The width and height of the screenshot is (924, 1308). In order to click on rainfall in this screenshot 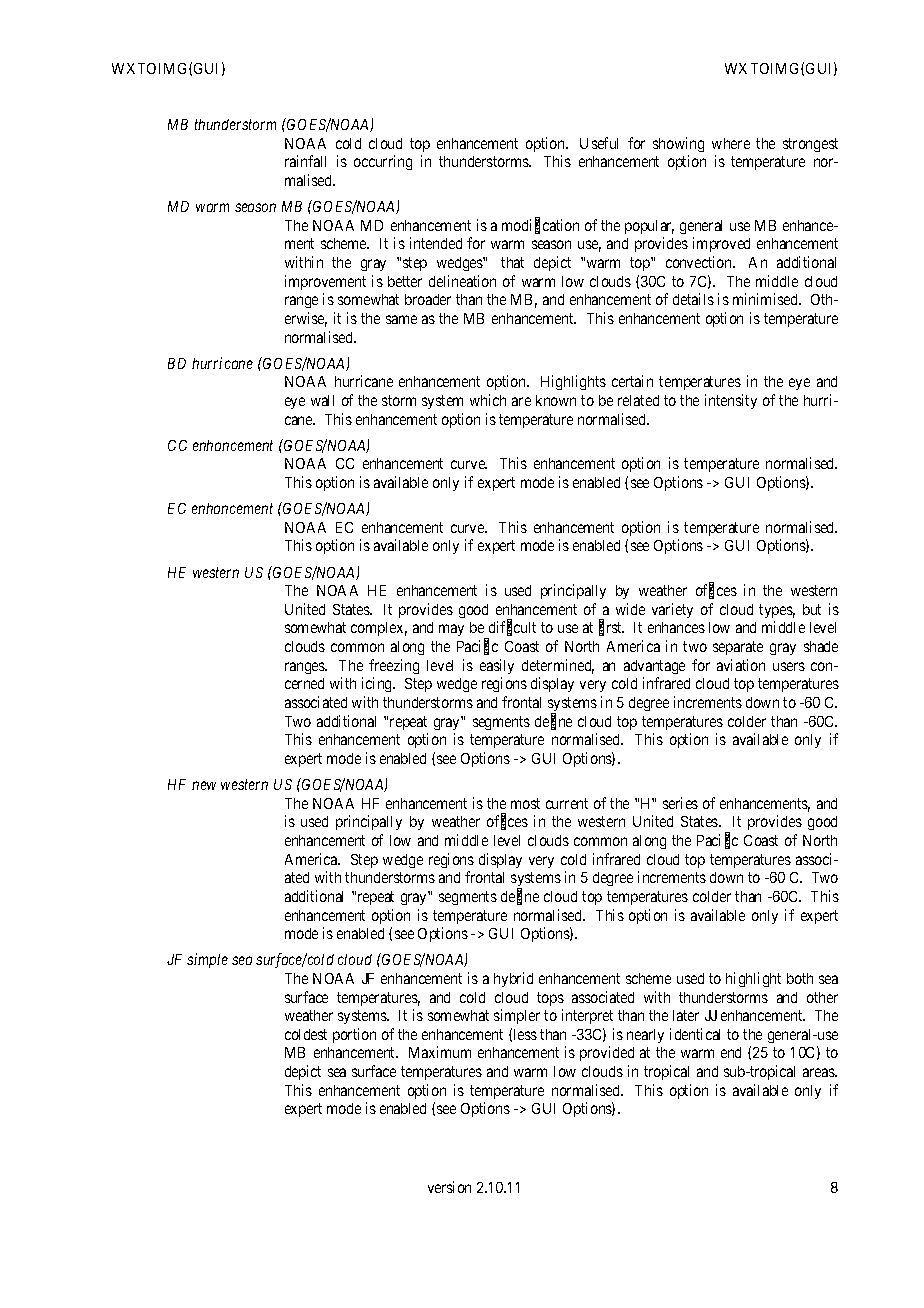, I will do `click(305, 161)`.
